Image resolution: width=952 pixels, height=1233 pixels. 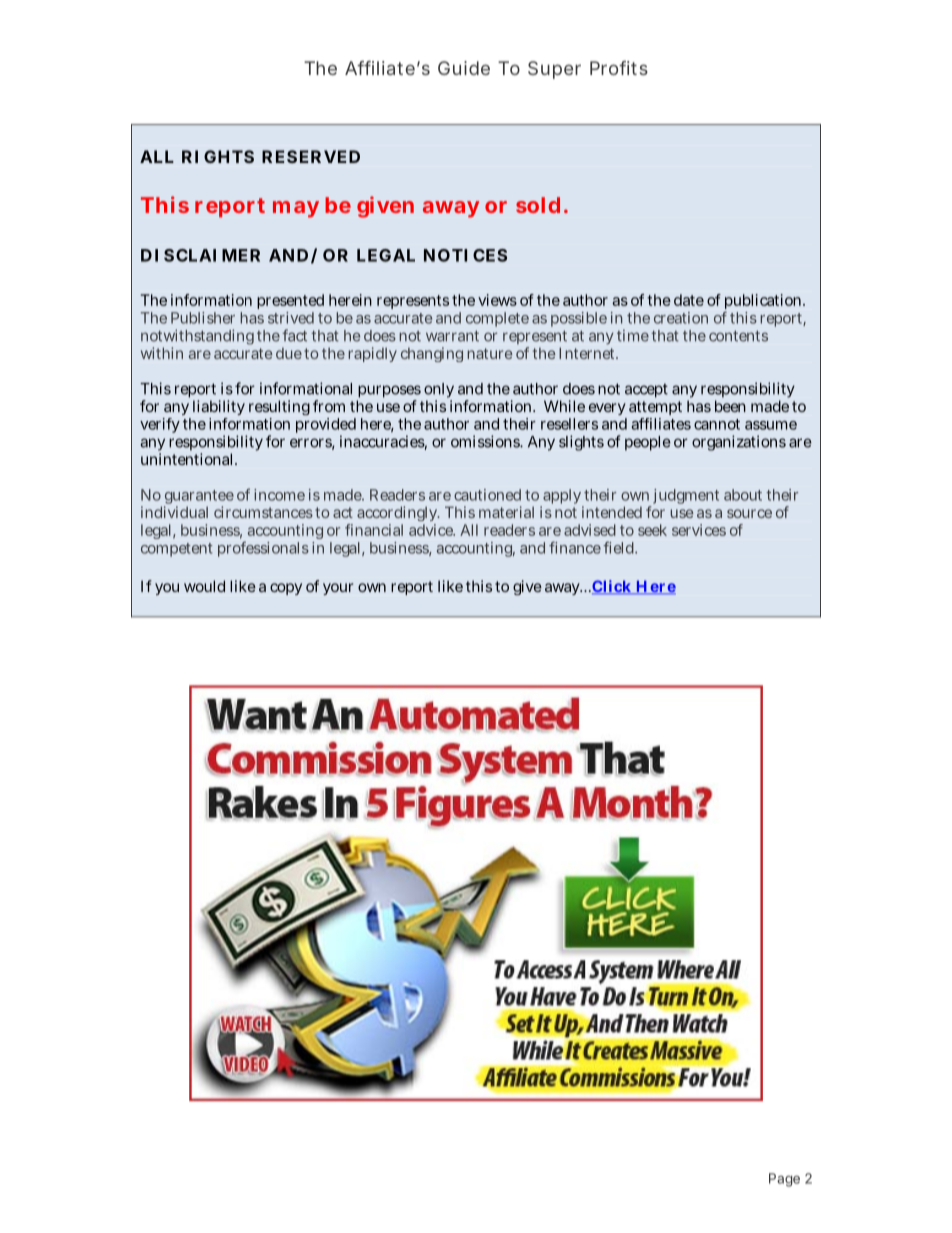 I want to click on would, so click(x=204, y=586).
